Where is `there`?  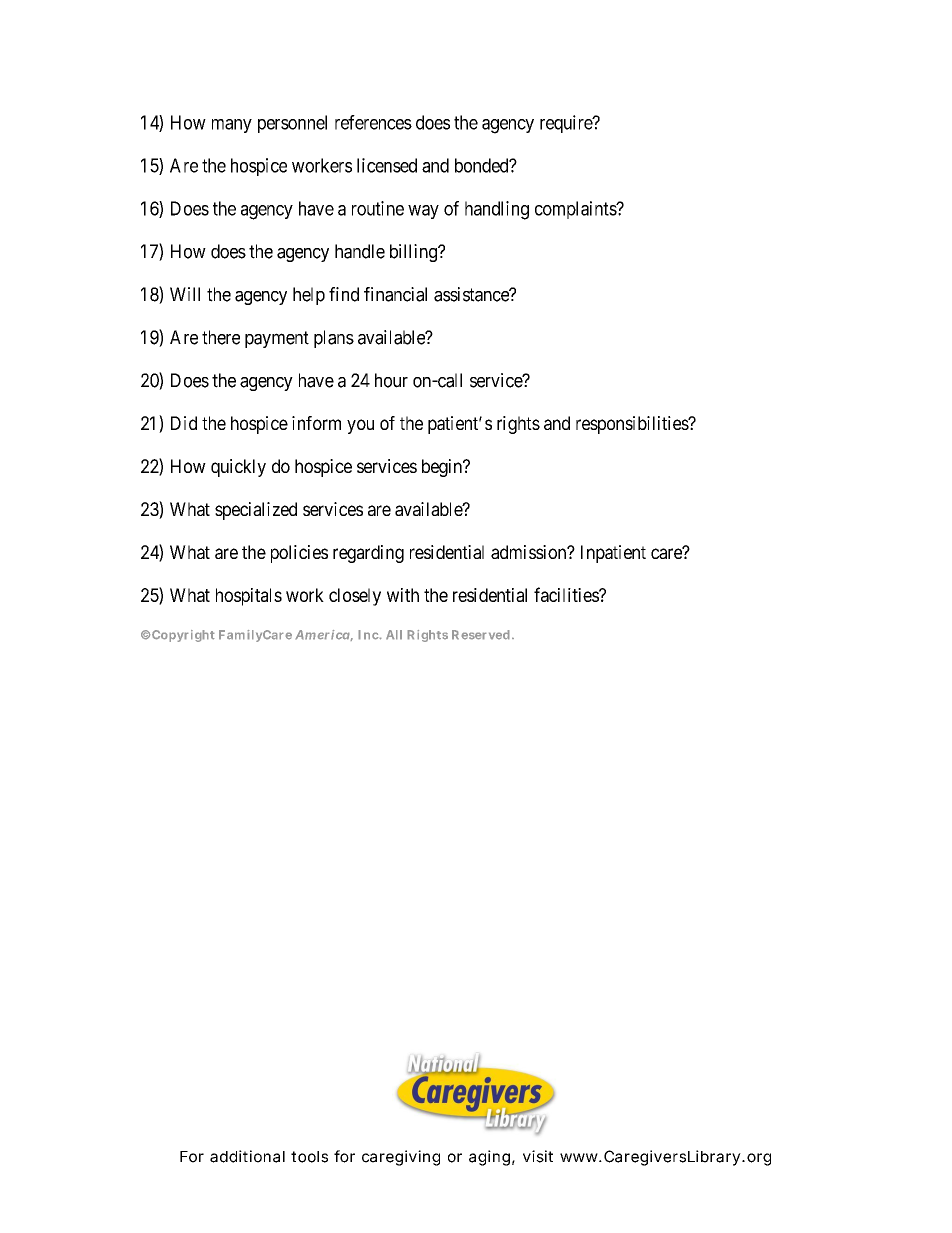
there is located at coordinates (221, 337).
